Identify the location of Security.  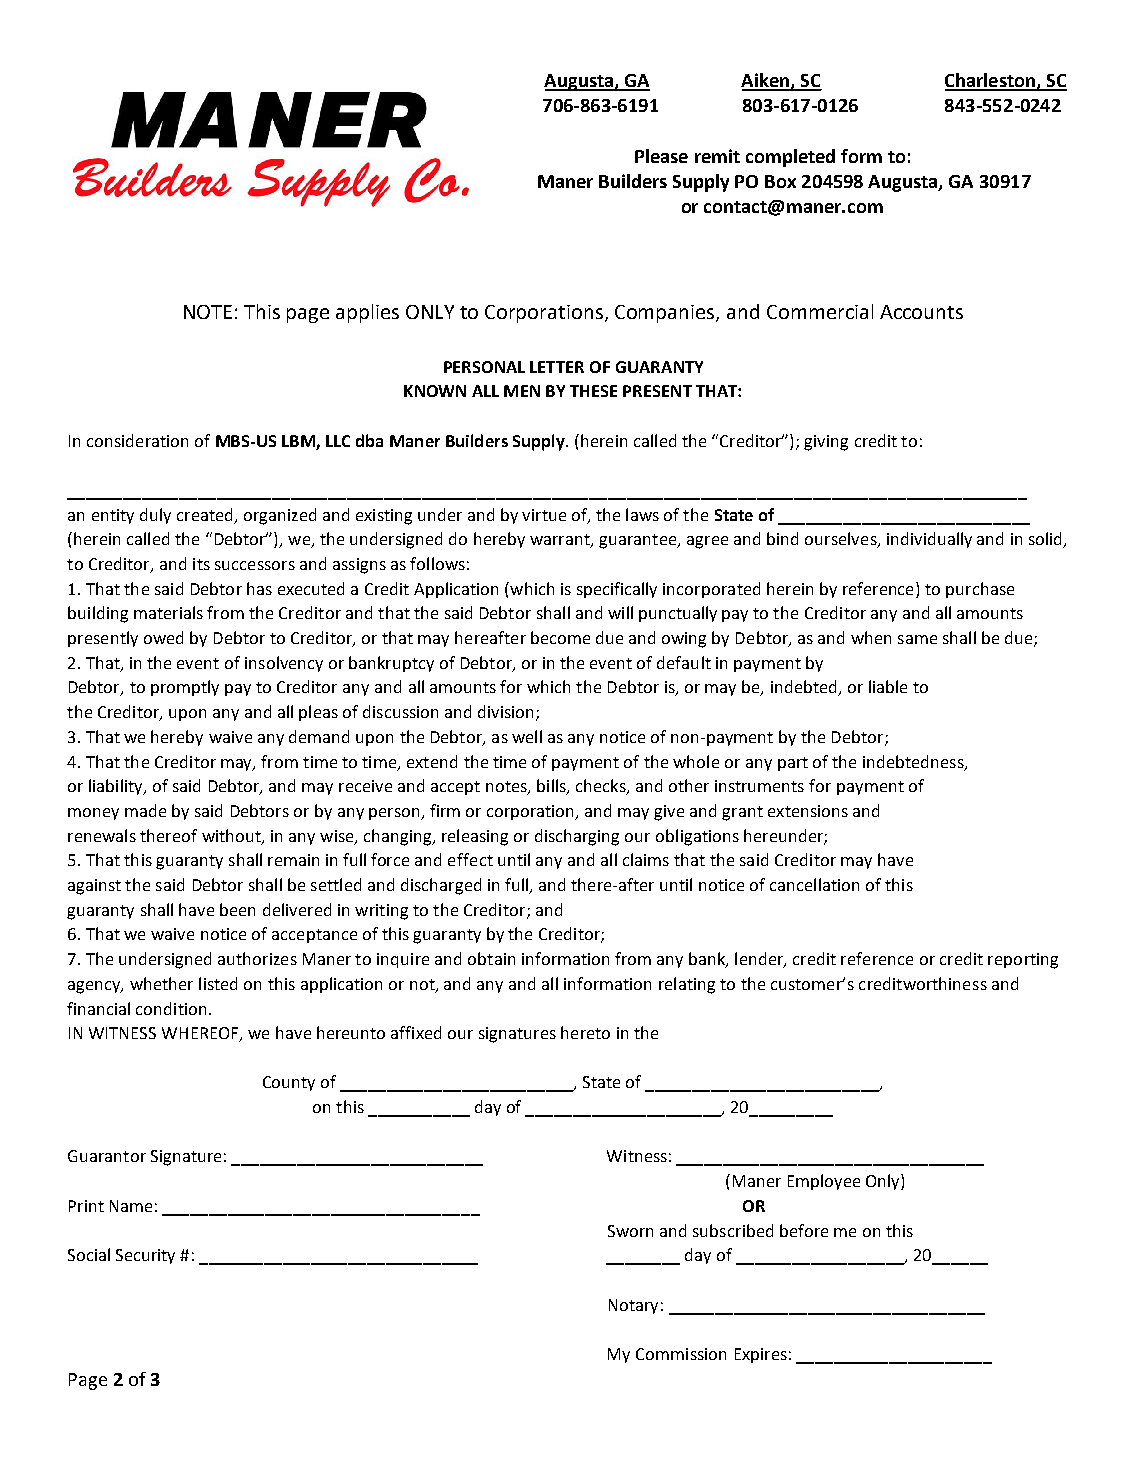
(145, 1256).
